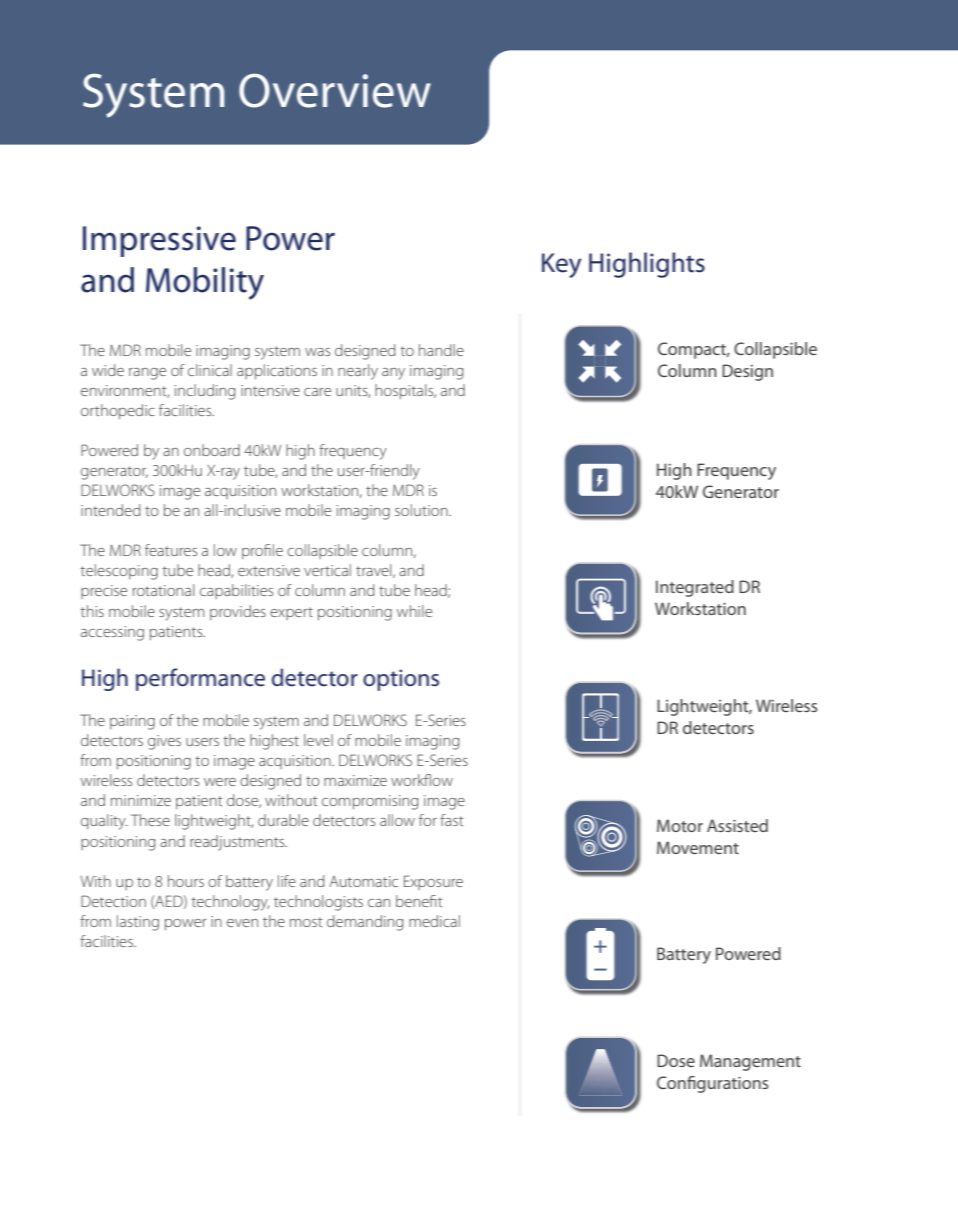 Image resolution: width=958 pixels, height=1232 pixels. Describe the element at coordinates (441, 350) in the screenshot. I see `handle` at that location.
